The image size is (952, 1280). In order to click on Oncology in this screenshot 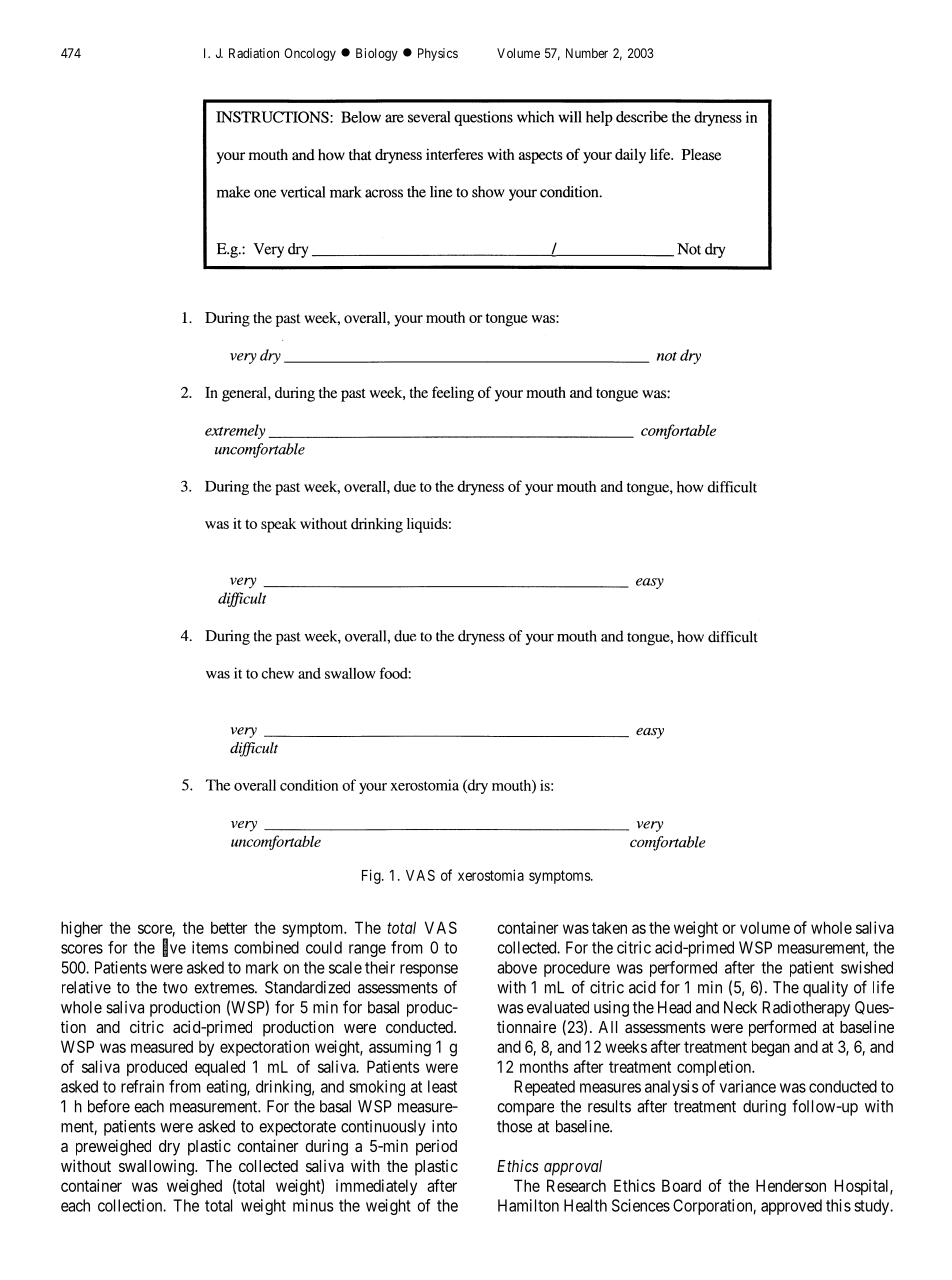, I will do `click(310, 54)`.
